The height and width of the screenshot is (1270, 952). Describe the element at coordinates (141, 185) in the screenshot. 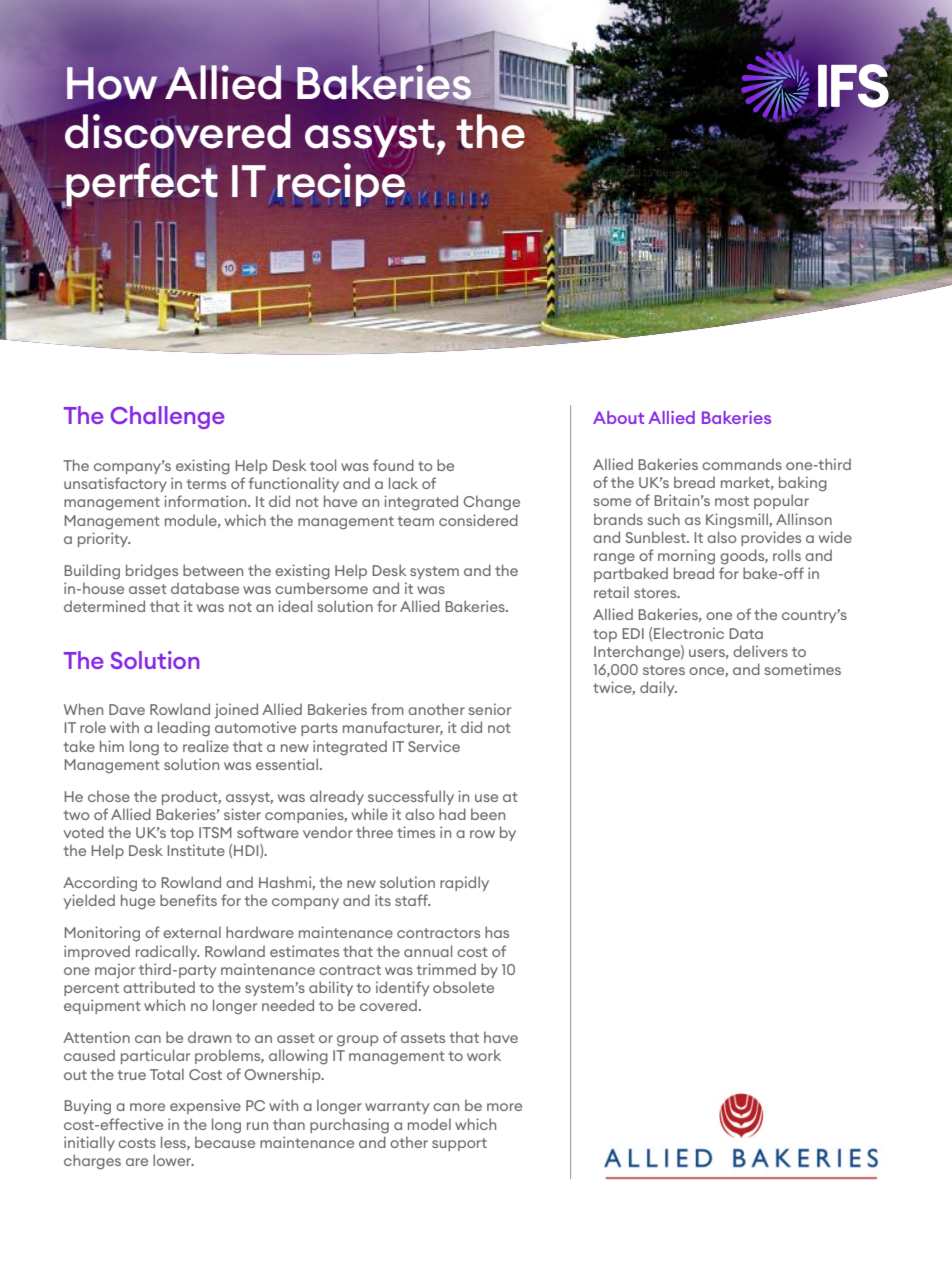

I see `perfect` at that location.
